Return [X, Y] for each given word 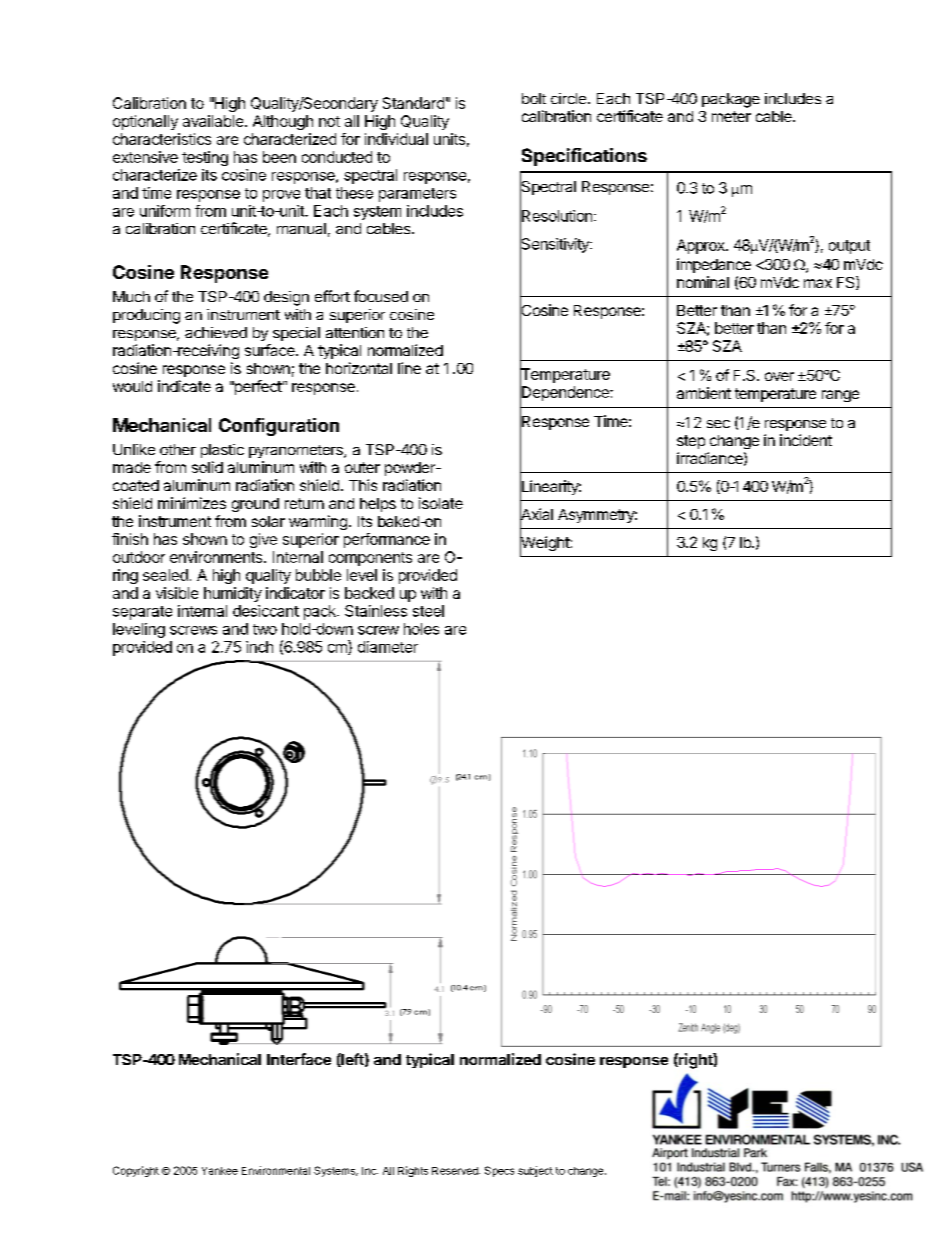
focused [381, 296]
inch [259, 647]
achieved [216, 332]
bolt [534, 98]
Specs [499, 1171]
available [213, 121]
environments [217, 557]
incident [806, 440]
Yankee [220, 1171]
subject [535, 1171]
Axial [536, 514]
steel [428, 611]
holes [421, 629]
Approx [702, 246]
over [779, 376]
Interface [299, 1059]
